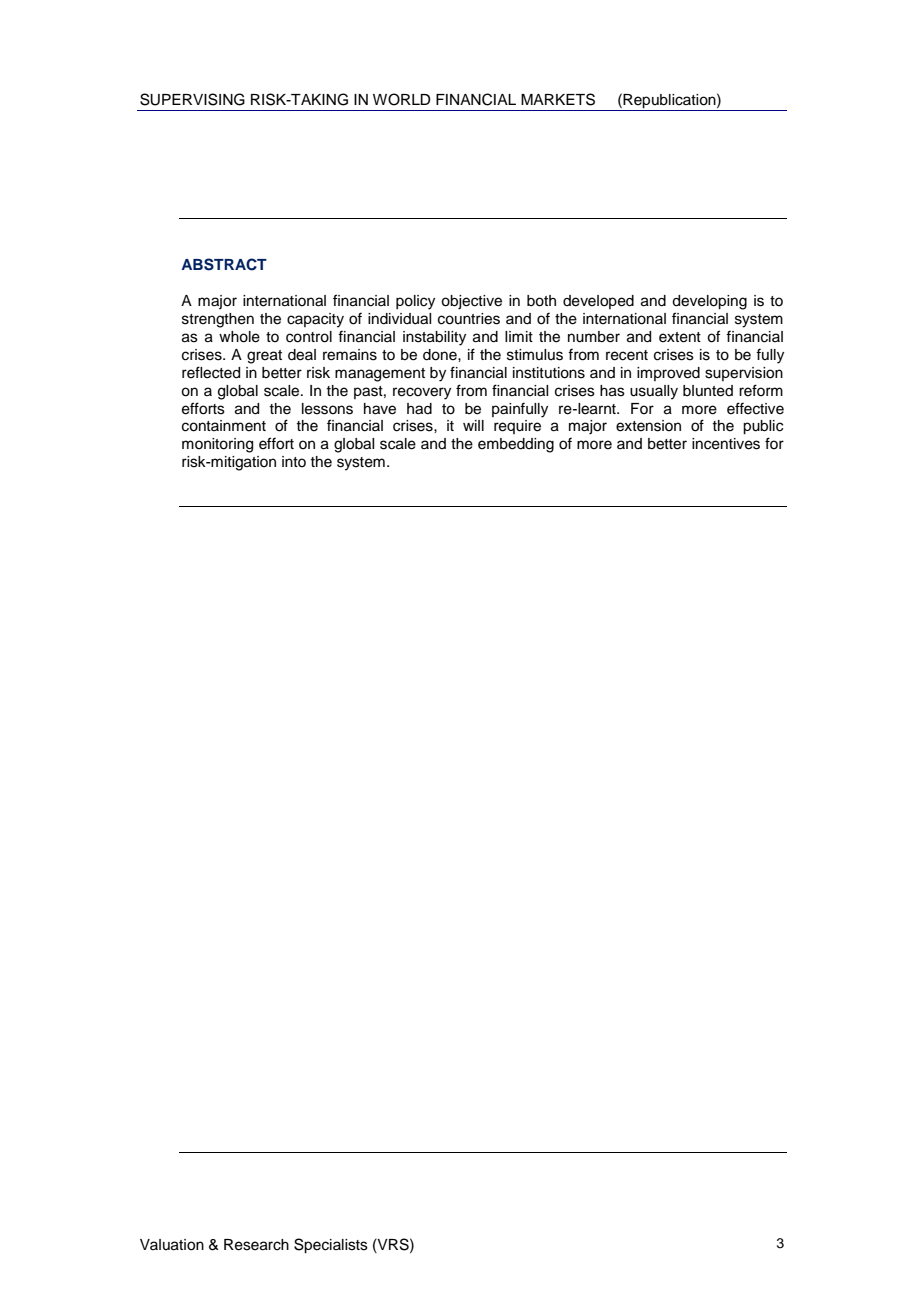 This image has height=1308, width=924. I want to click on Research, so click(256, 1245).
